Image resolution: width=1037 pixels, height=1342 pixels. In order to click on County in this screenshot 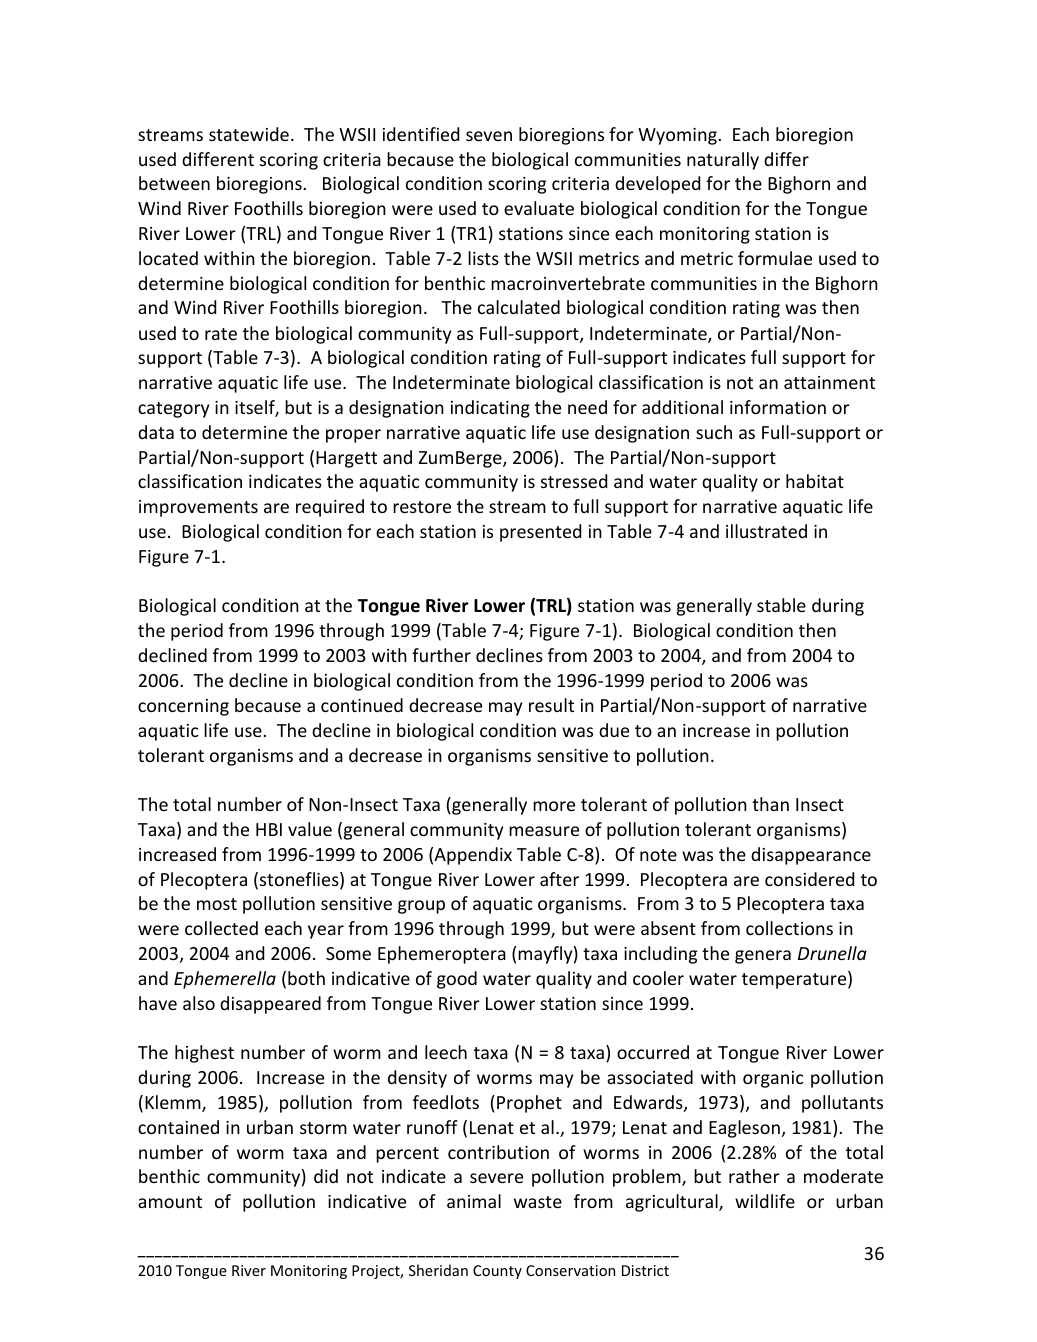, I will do `click(497, 1272)`.
